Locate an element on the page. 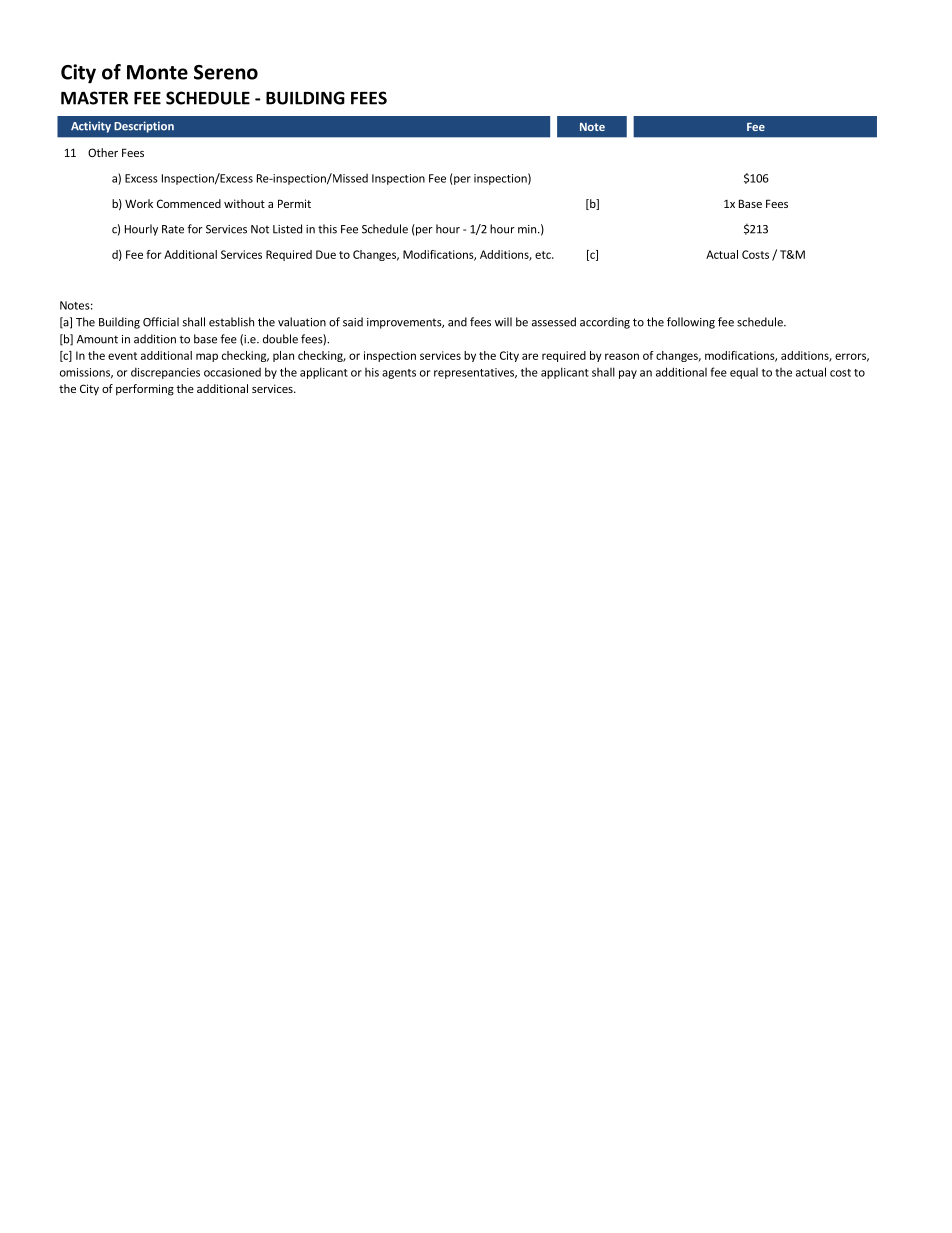 The image size is (952, 1233). Sereno is located at coordinates (226, 72).
